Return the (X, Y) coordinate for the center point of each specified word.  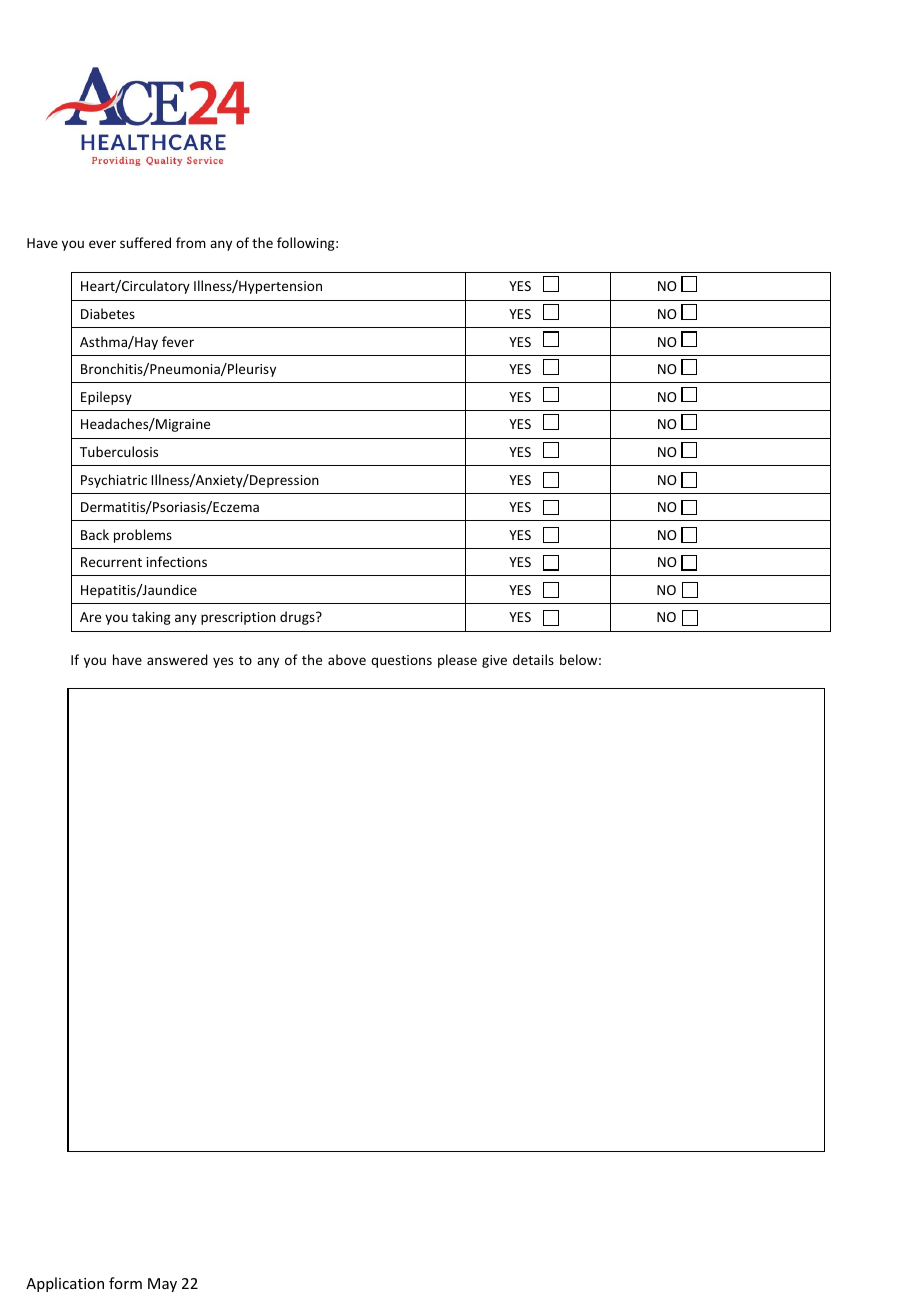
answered (177, 659)
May (162, 1285)
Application (65, 1284)
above (347, 659)
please (457, 661)
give (494, 661)
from (191, 242)
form (125, 1283)
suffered (145, 242)
